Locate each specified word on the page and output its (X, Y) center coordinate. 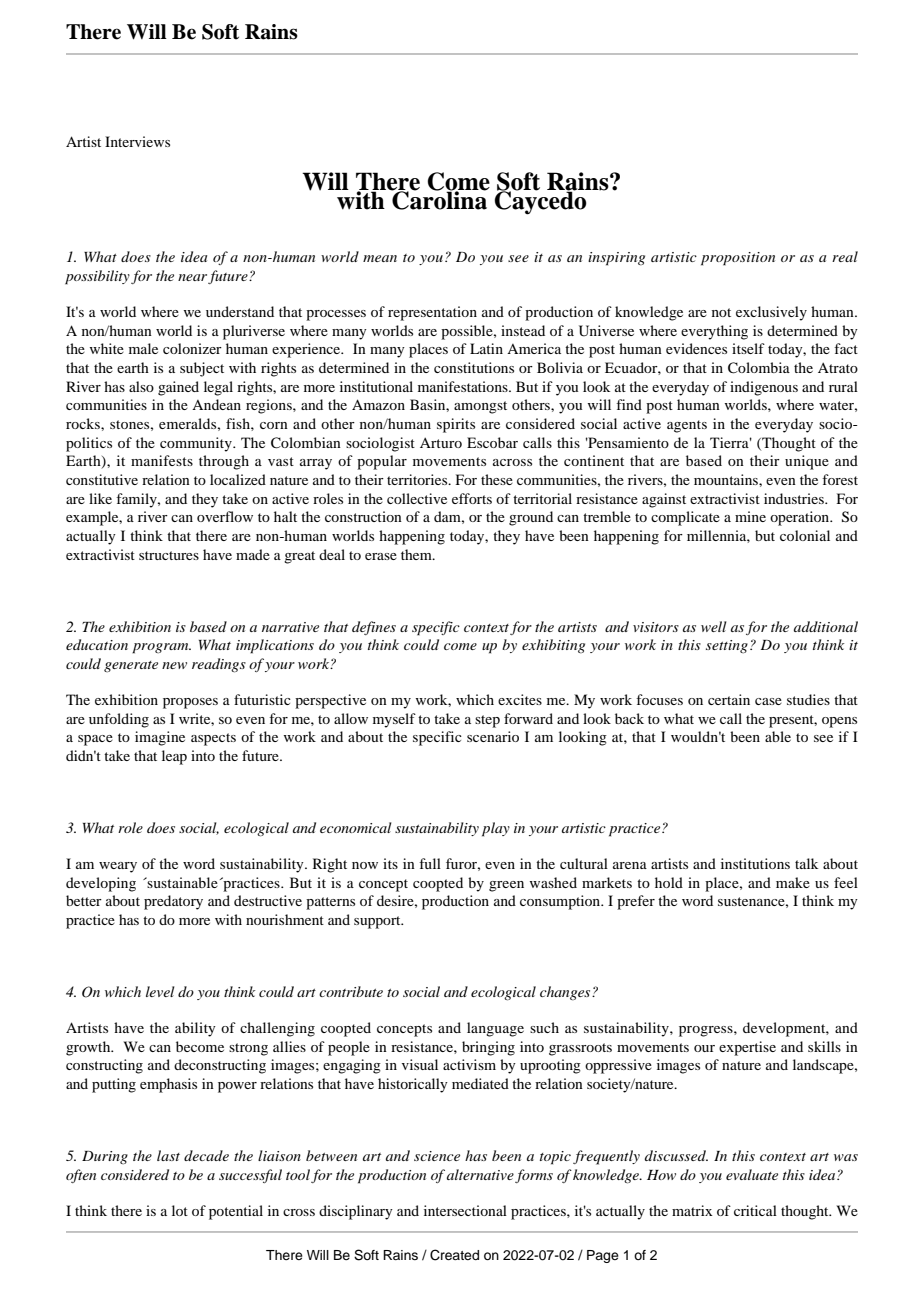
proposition (738, 259)
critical (755, 1210)
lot (180, 1210)
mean (380, 258)
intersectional (465, 1210)
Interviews (137, 141)
